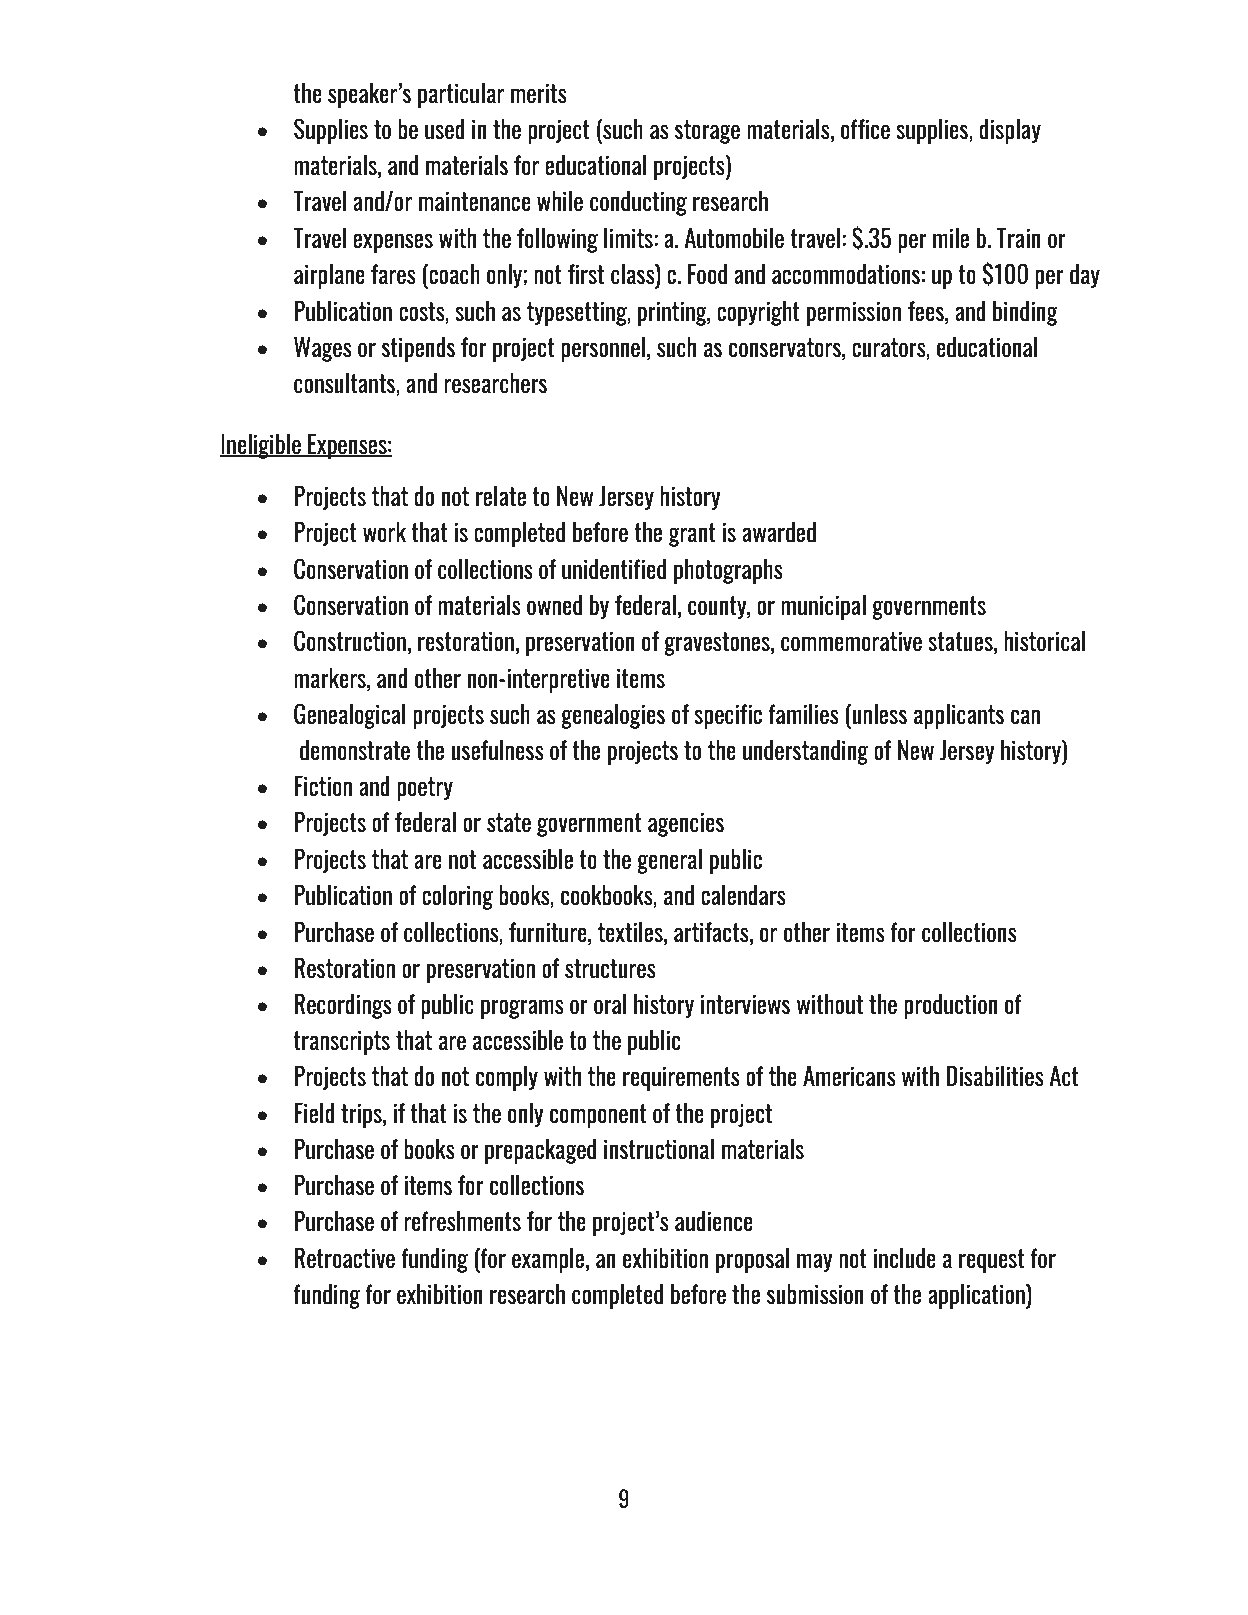 The image size is (1248, 1615). Describe the element at coordinates (344, 1258) in the screenshot. I see `Retroactive` at that location.
